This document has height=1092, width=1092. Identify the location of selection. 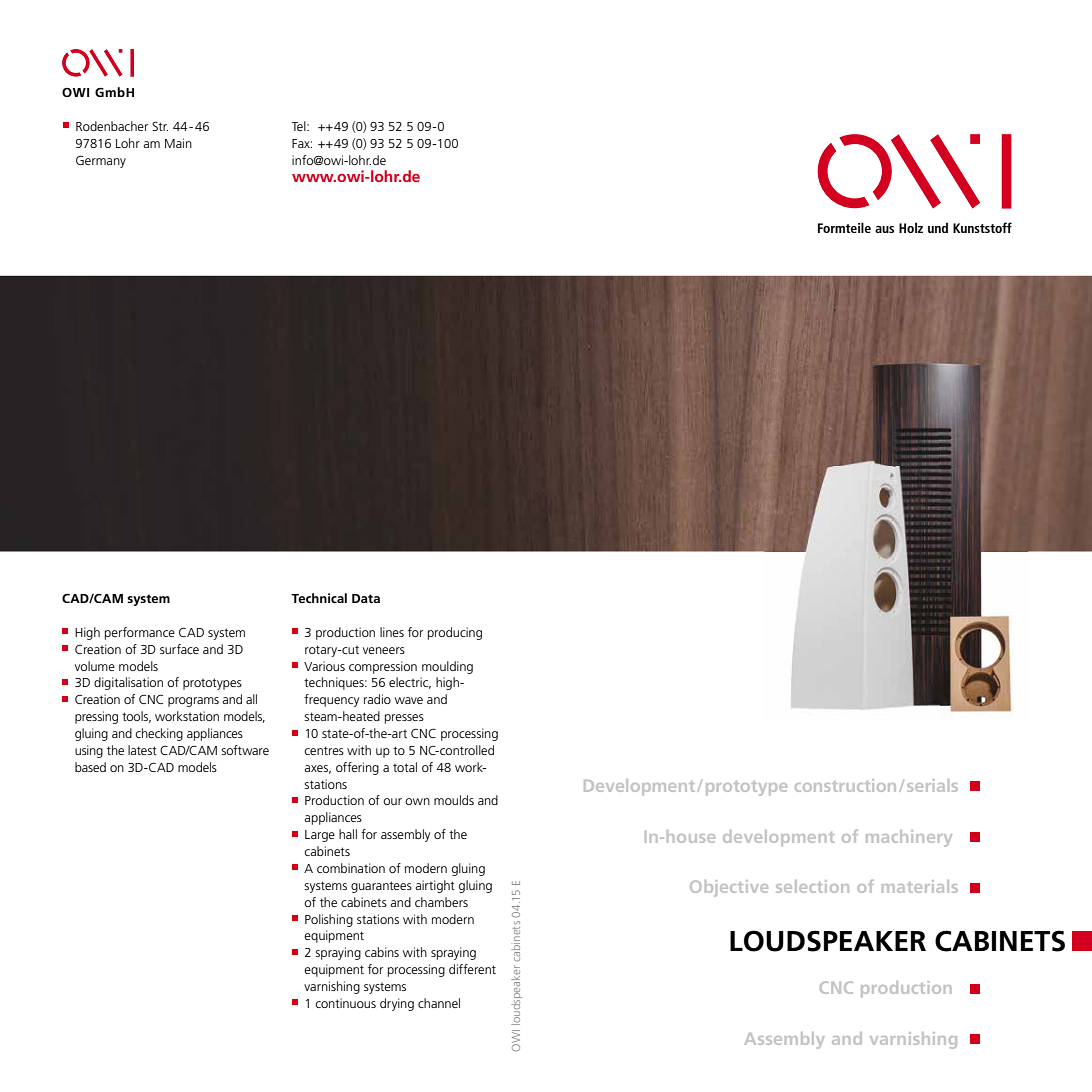
(812, 886).
